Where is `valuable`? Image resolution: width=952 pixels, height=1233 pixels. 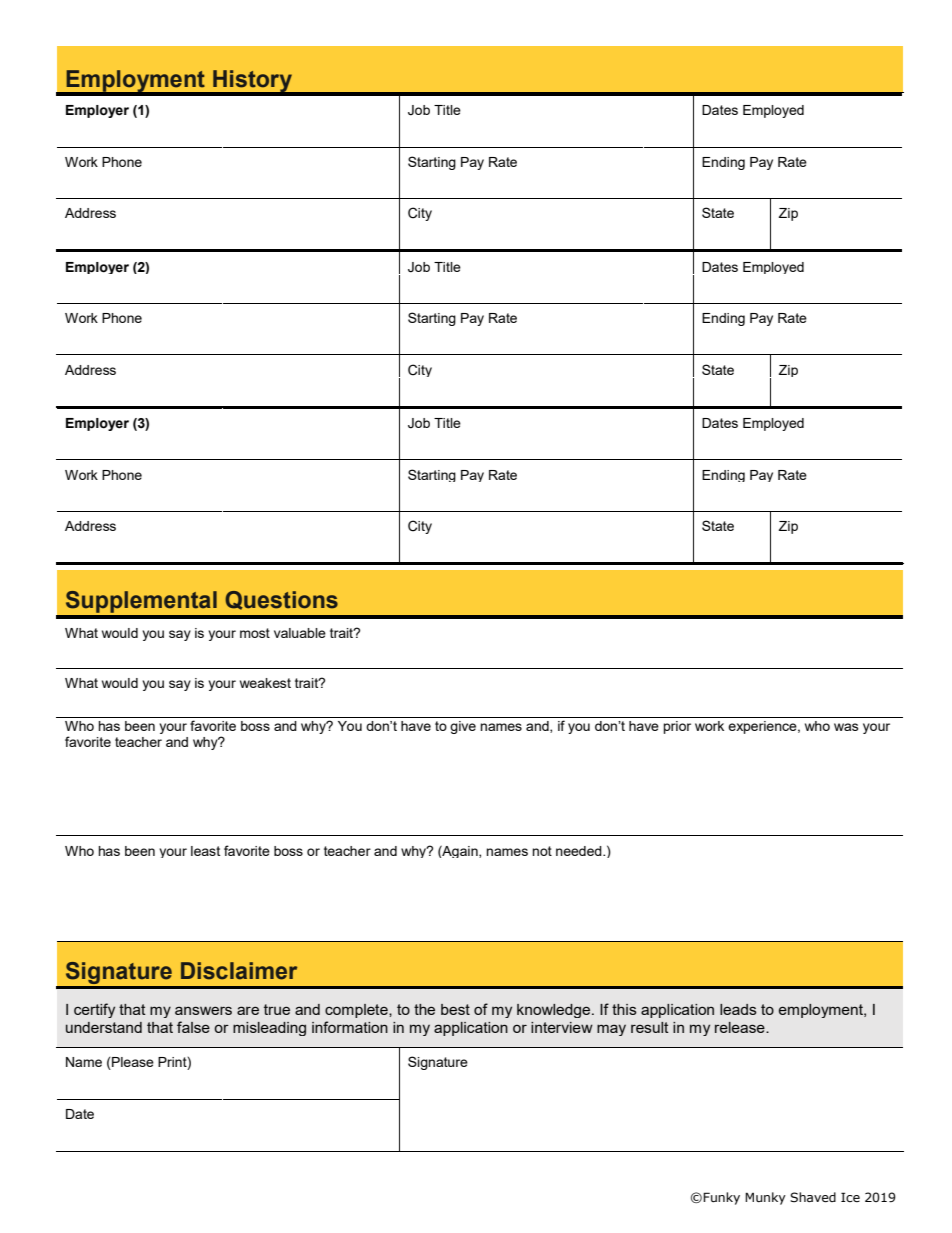
valuable is located at coordinates (300, 633).
